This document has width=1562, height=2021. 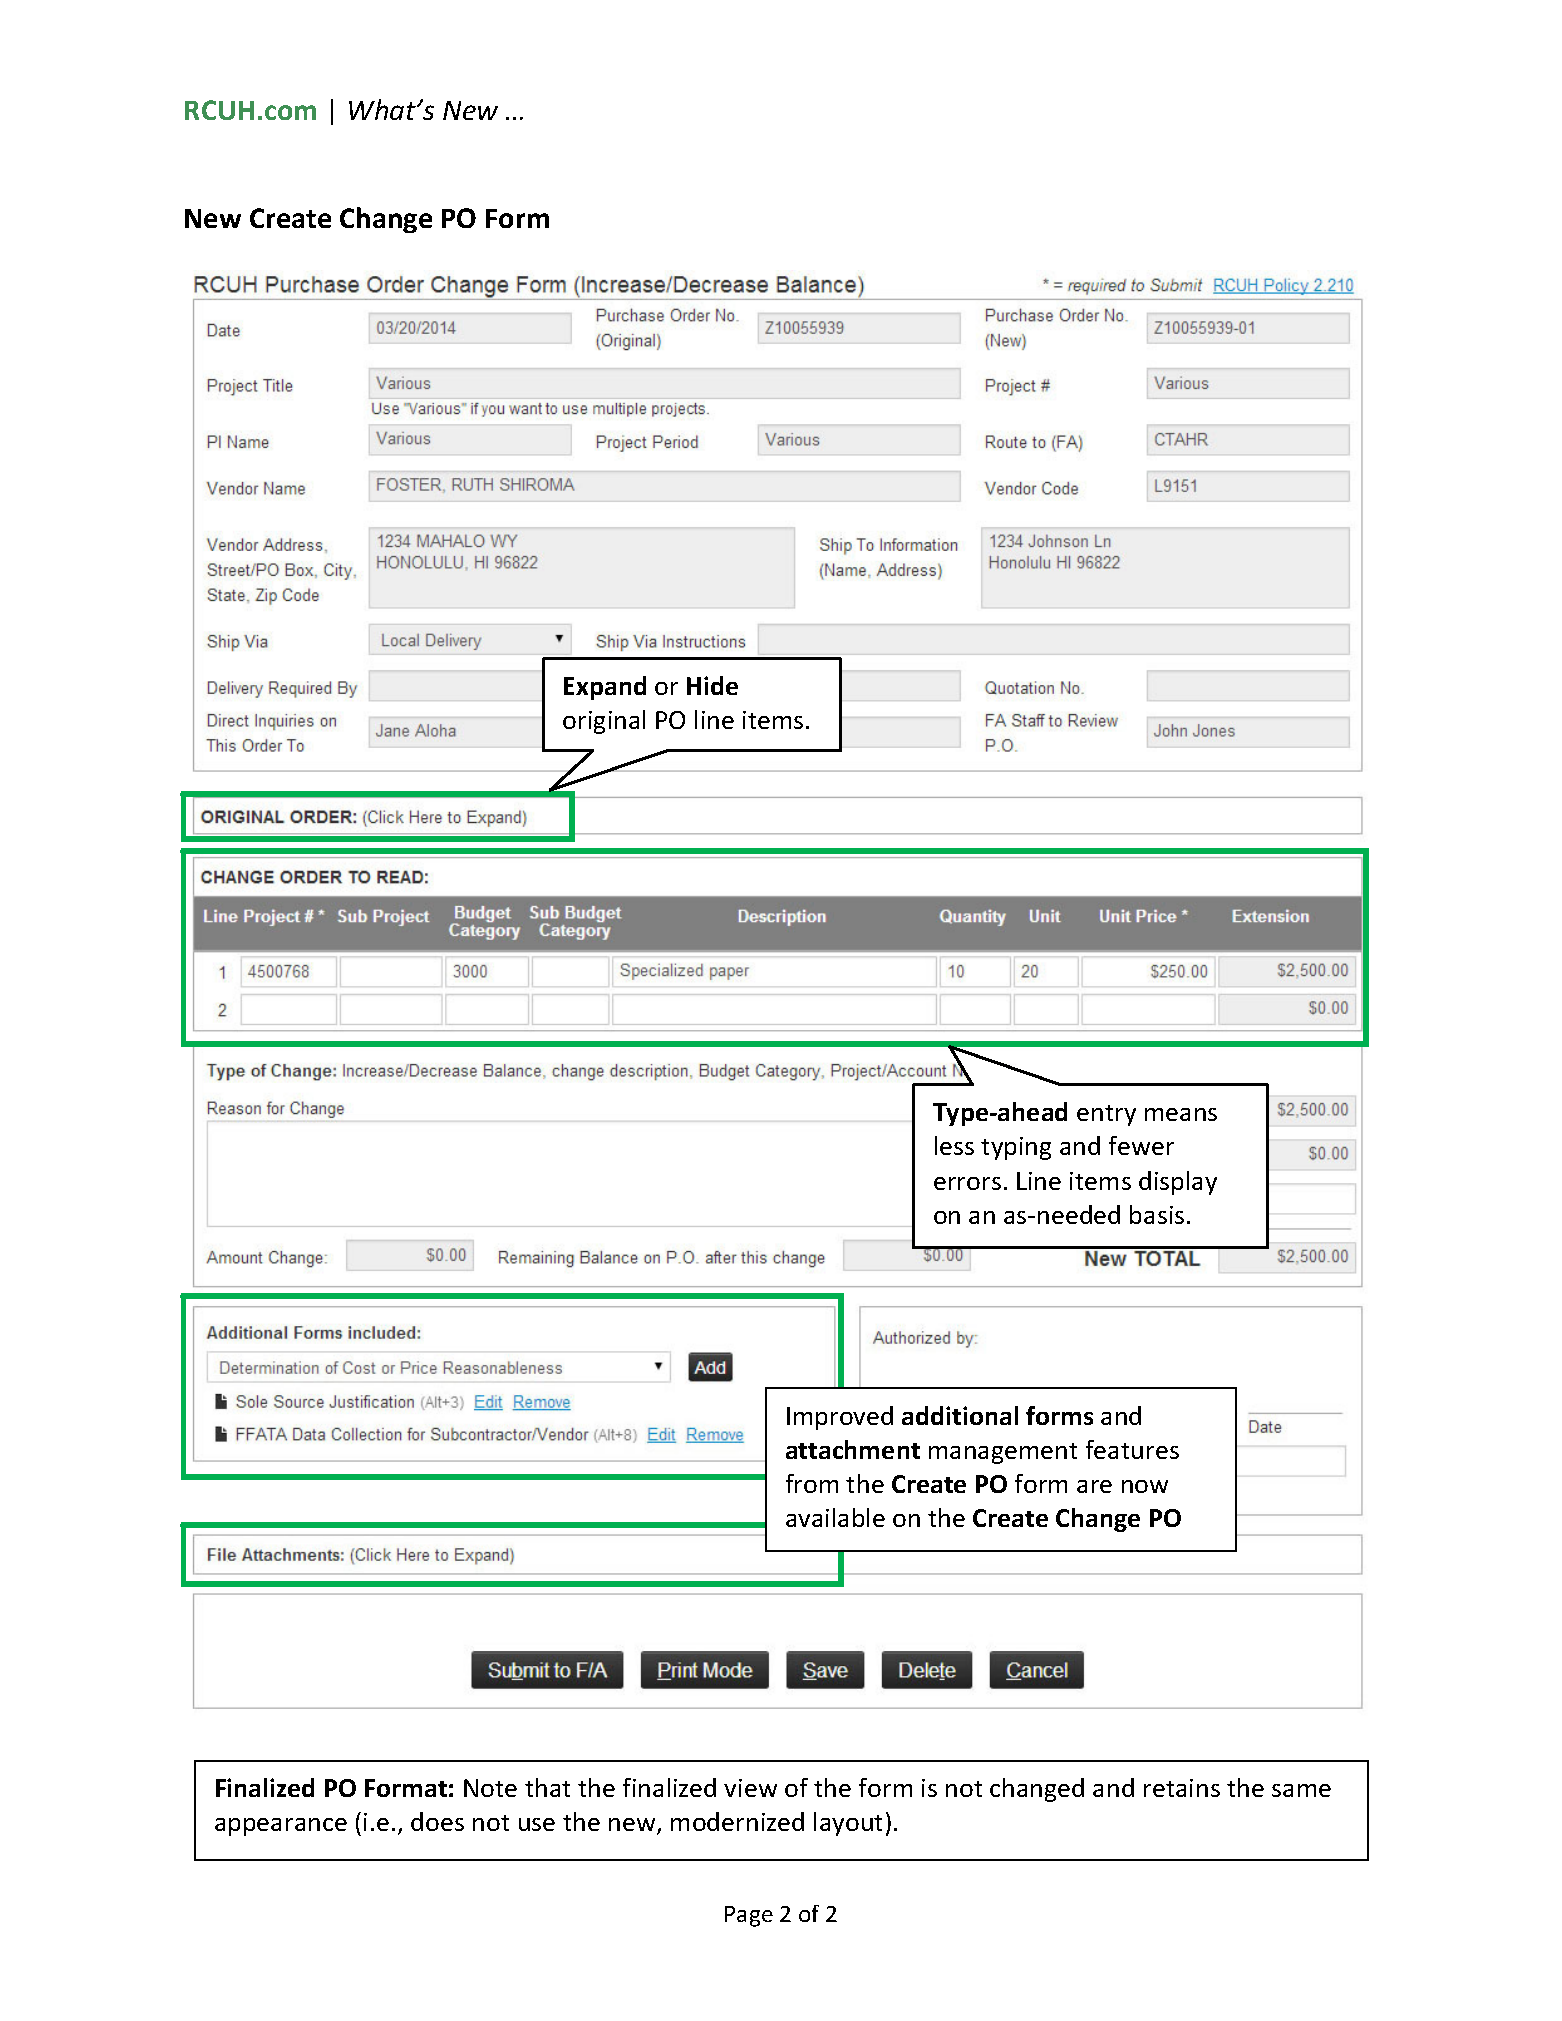 I want to click on attachment, so click(x=853, y=1449).
